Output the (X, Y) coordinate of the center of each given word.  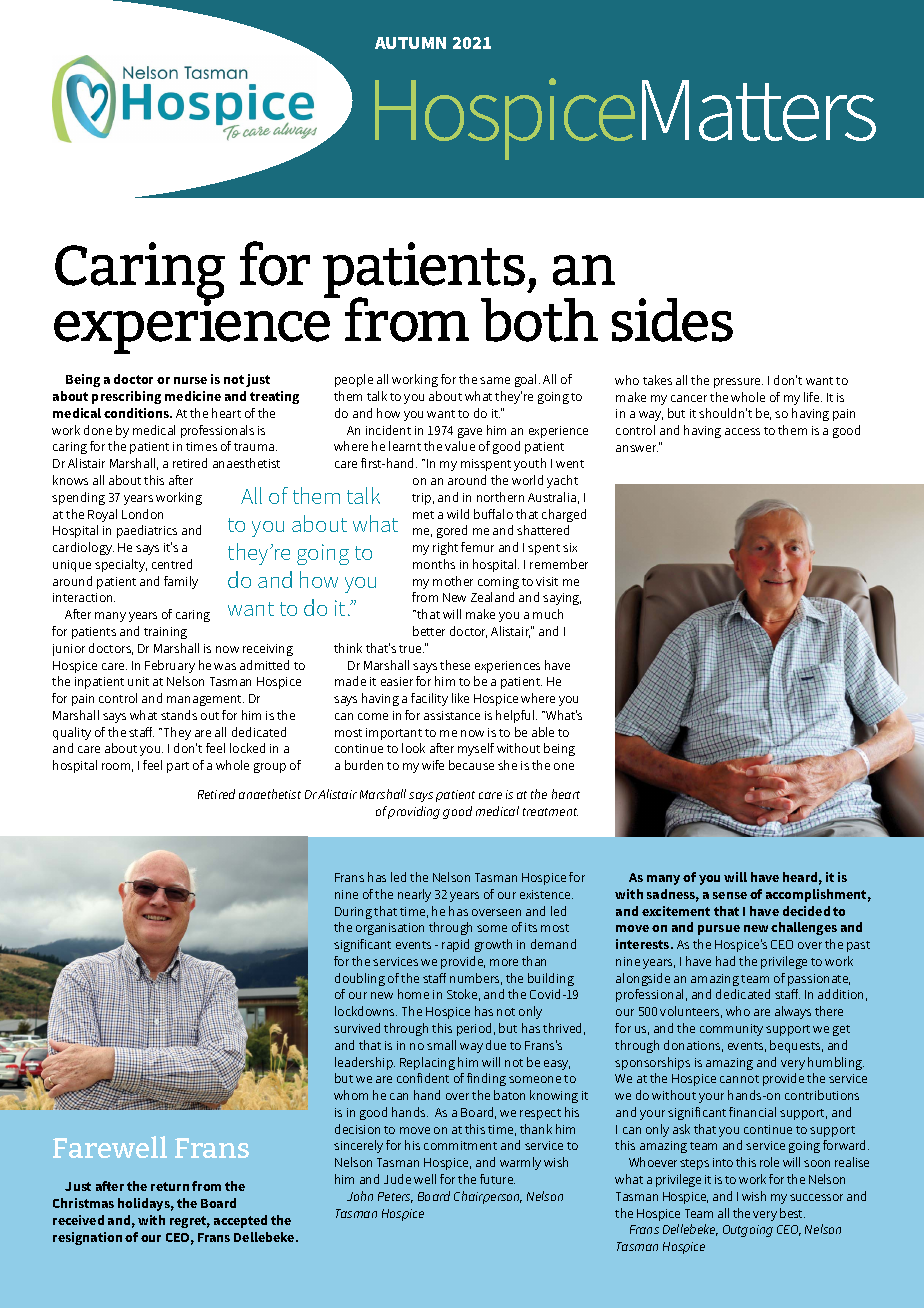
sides (672, 320)
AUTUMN (410, 43)
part (178, 767)
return (170, 1186)
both (539, 320)
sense (730, 895)
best (792, 1213)
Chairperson (488, 1197)
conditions (137, 413)
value (460, 446)
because (471, 765)
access (742, 431)
